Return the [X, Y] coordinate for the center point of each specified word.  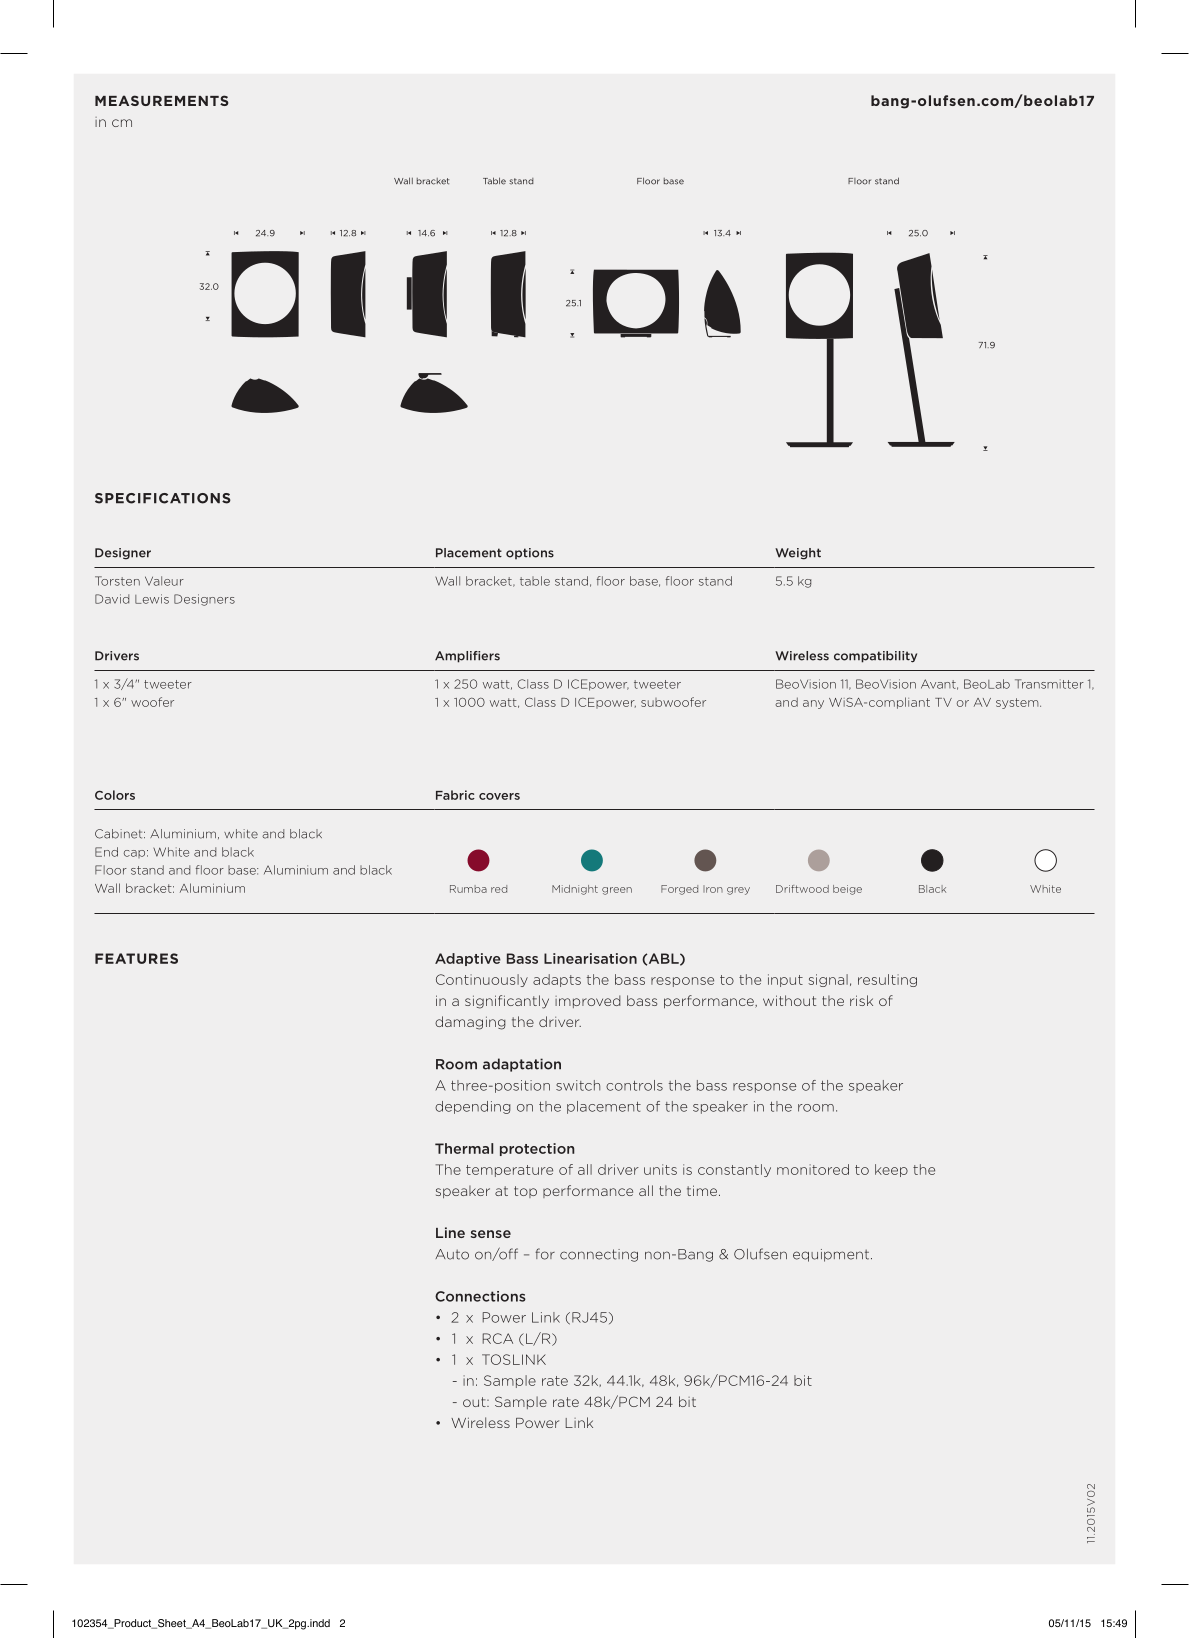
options [530, 553]
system [1018, 703]
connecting [599, 1255]
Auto [452, 1254]
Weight [798, 554]
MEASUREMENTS [162, 100]
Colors [115, 795]
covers [499, 796]
